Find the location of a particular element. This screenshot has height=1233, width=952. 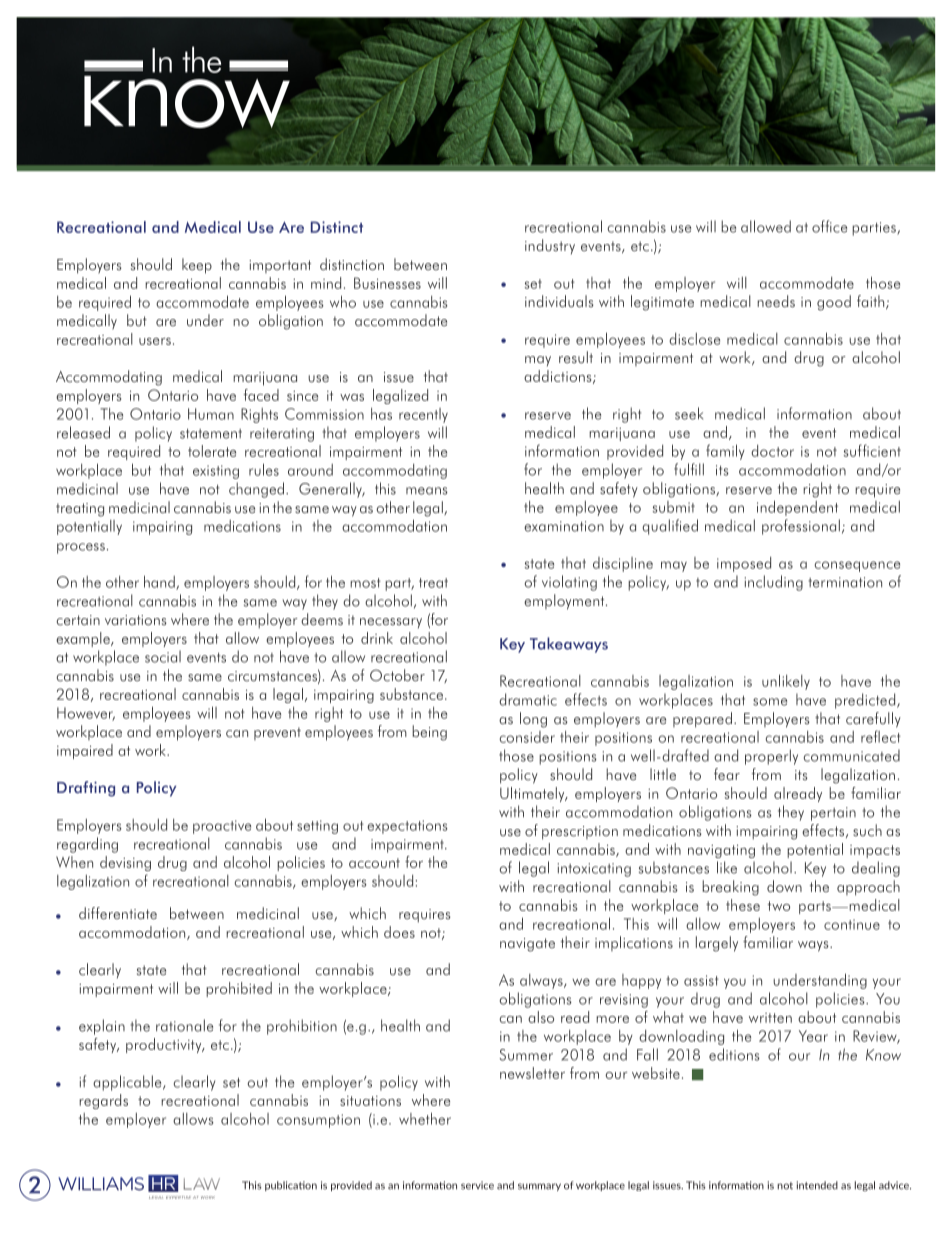

navigating is located at coordinates (721, 851).
